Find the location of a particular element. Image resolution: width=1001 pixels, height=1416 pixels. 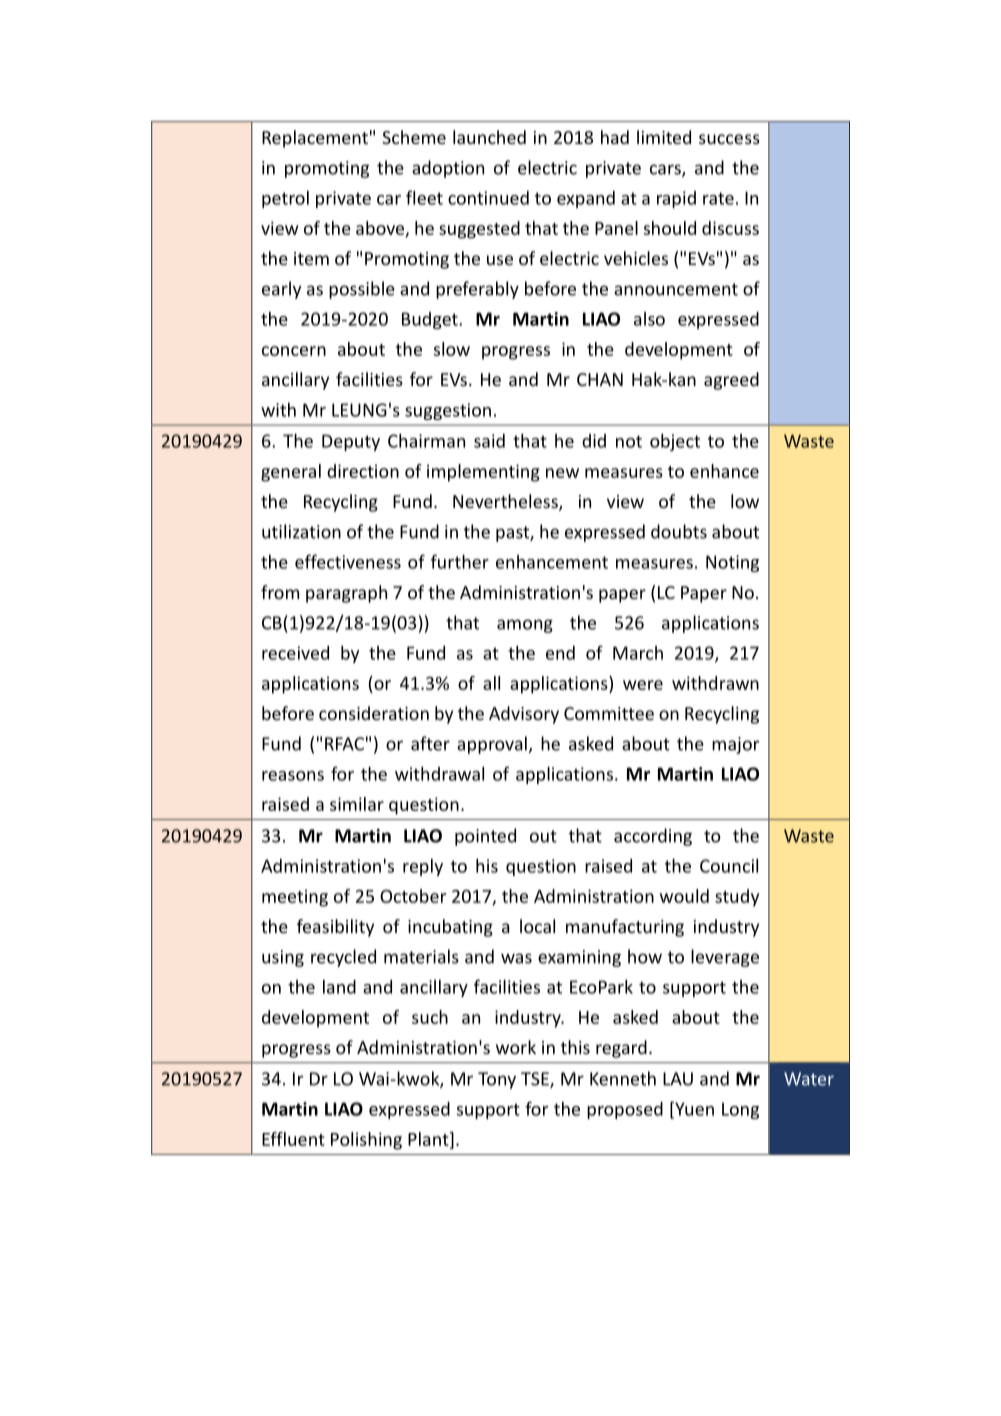

major is located at coordinates (735, 745).
